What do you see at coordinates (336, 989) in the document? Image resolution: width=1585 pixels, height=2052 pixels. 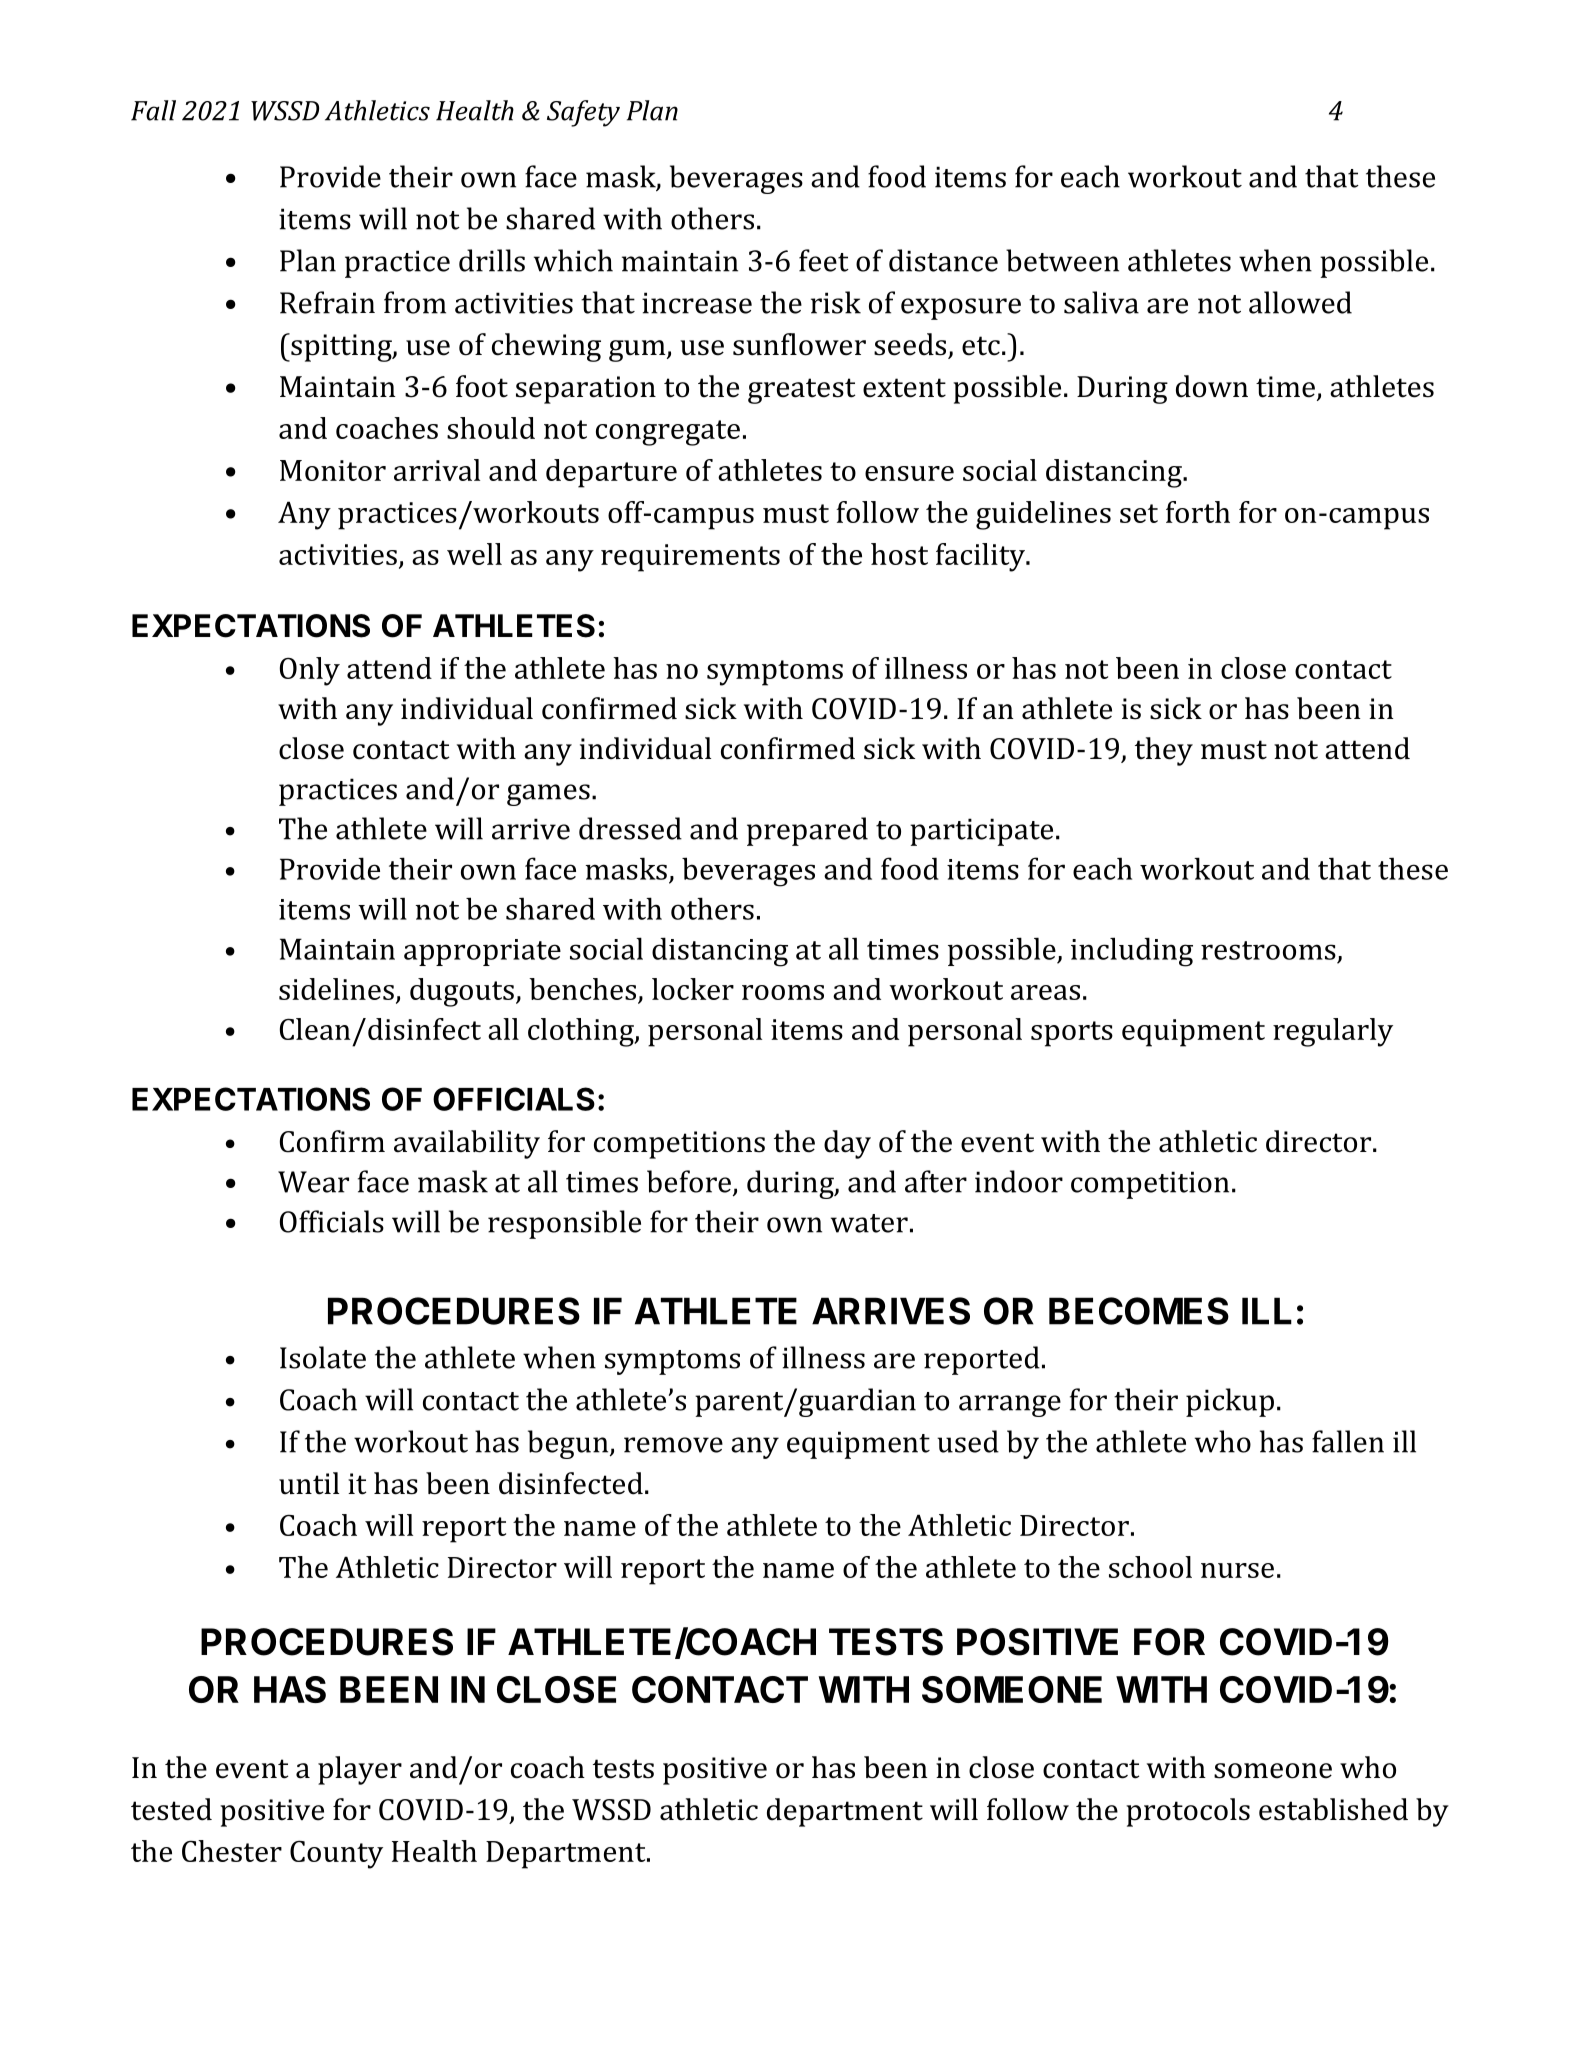 I see `sidelines` at bounding box center [336, 989].
